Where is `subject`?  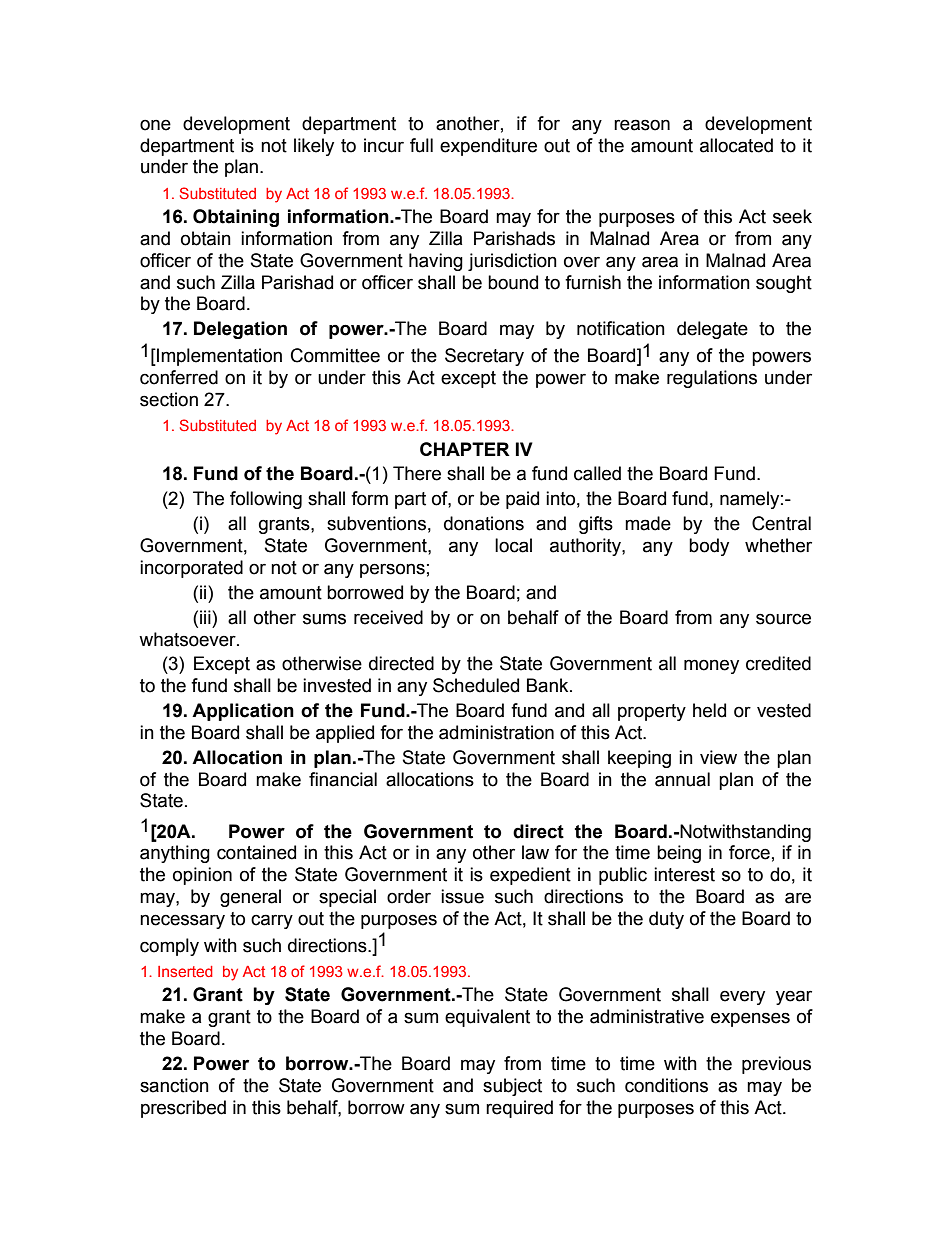 subject is located at coordinates (512, 1087).
